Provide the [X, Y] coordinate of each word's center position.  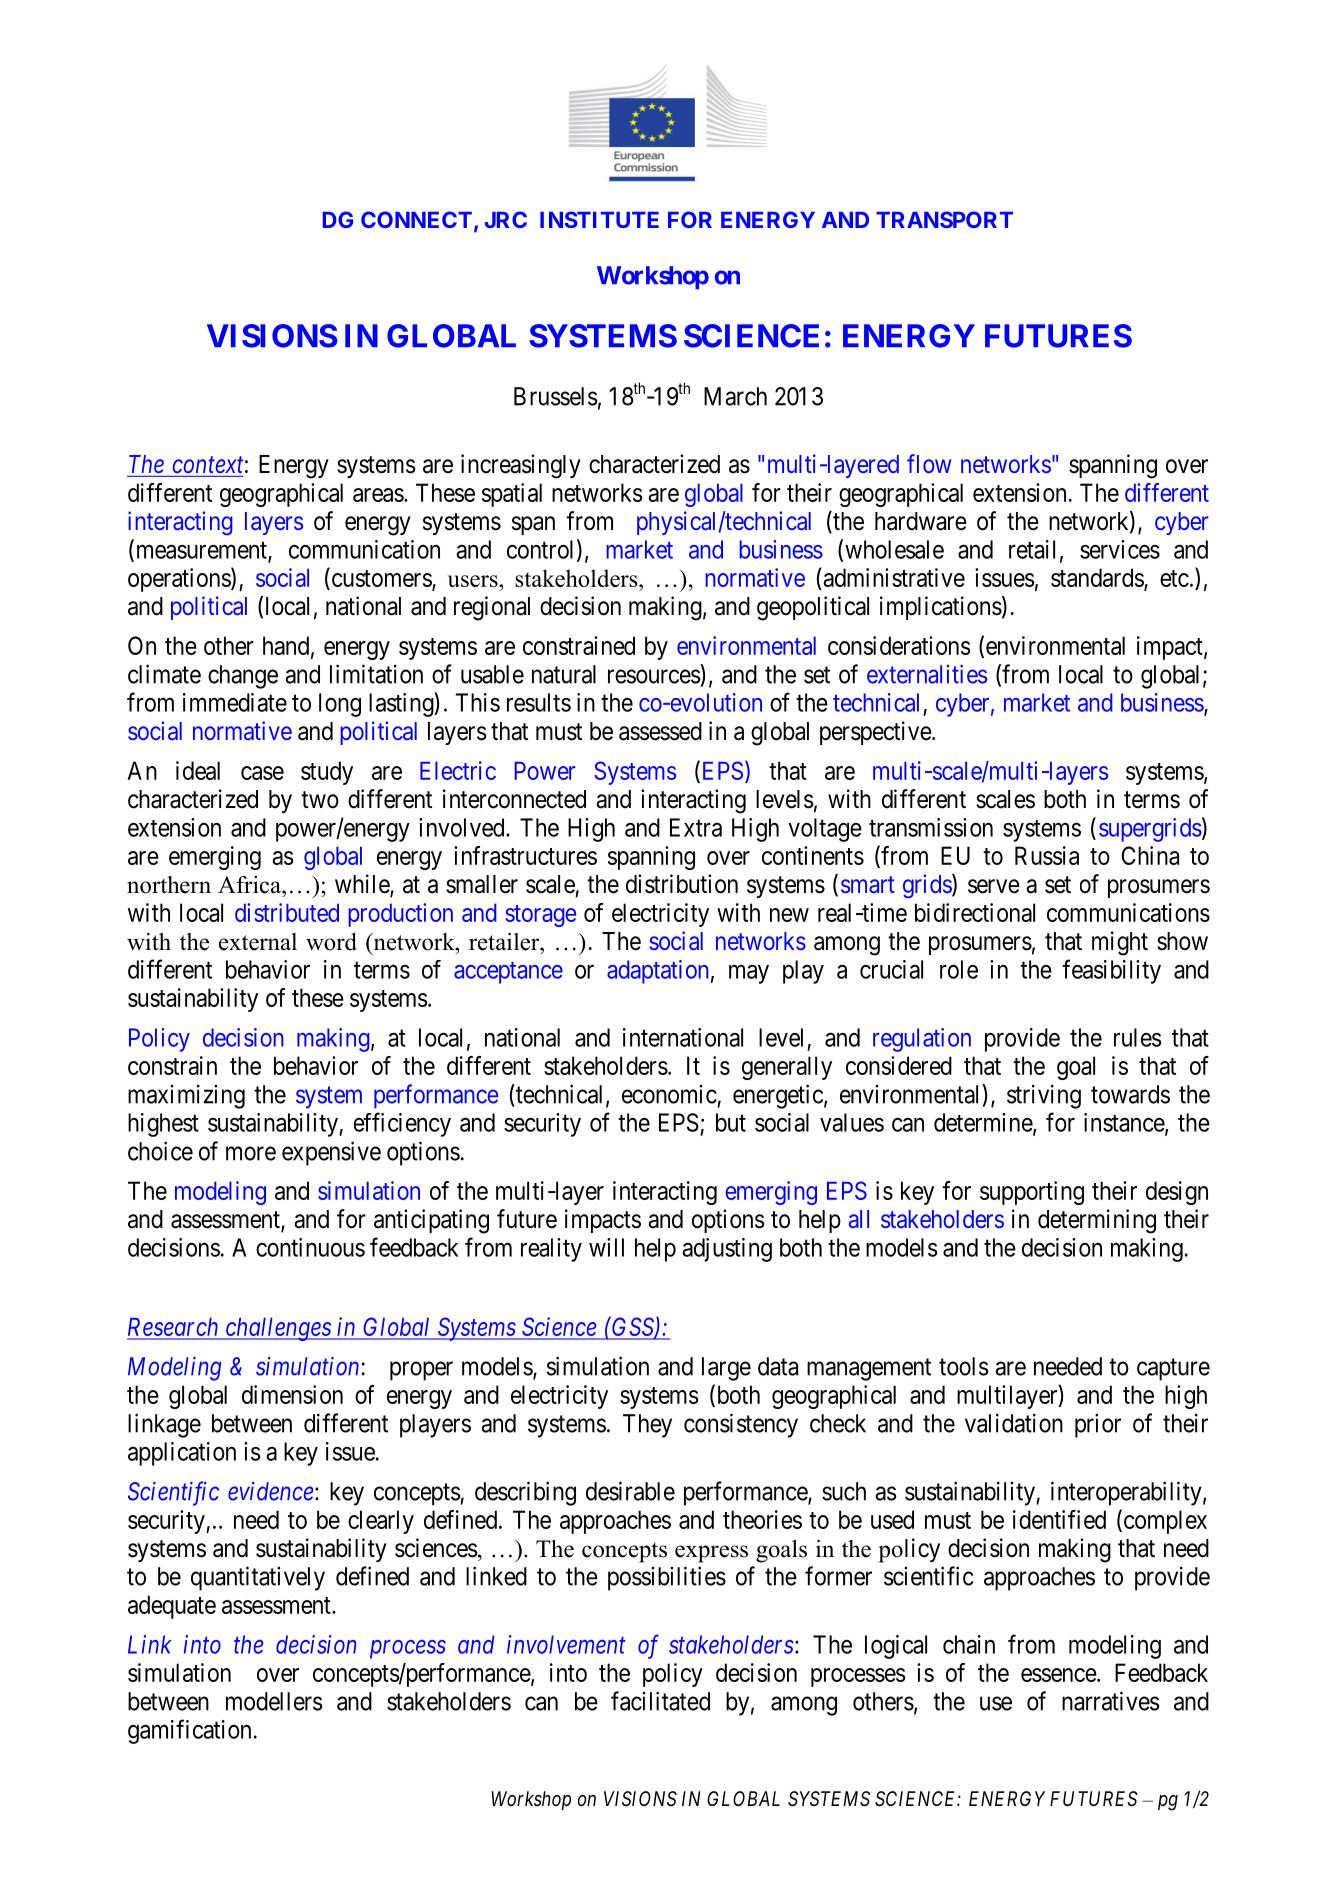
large [726, 1369]
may [749, 974]
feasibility [1111, 971]
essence [1059, 1675]
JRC [506, 219]
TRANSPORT [944, 219]
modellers [274, 1701]
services [1120, 549]
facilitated [660, 1701]
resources [654, 676]
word [331, 942]
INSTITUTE [599, 219]
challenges [278, 1329]
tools [964, 1366]
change [243, 677]
